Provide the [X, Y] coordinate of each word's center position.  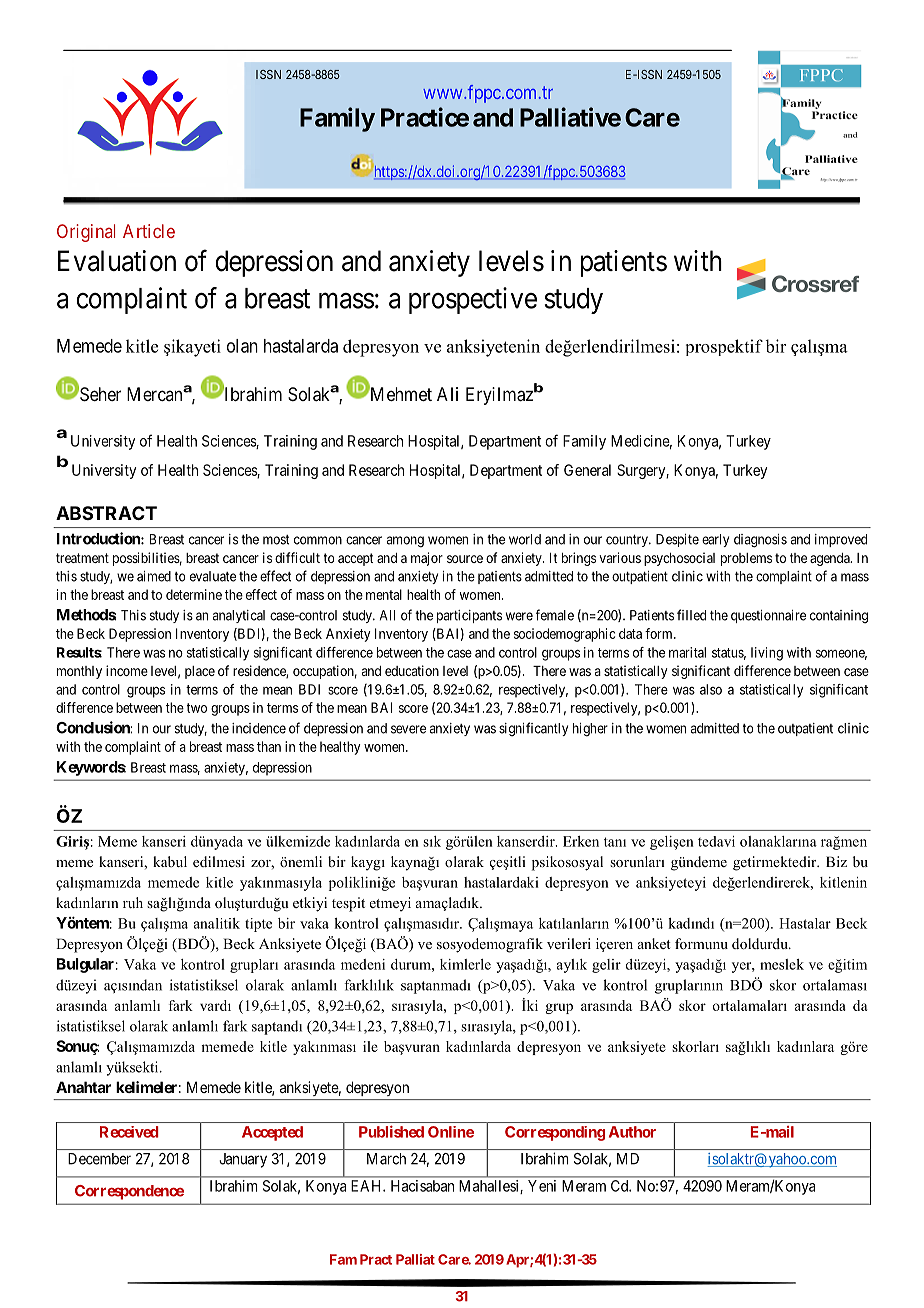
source [465, 559]
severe [408, 729]
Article [149, 231]
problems [746, 559]
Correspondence [129, 1192]
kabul [170, 861]
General [587, 470]
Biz [836, 861]
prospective [473, 300]
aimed [154, 576]
